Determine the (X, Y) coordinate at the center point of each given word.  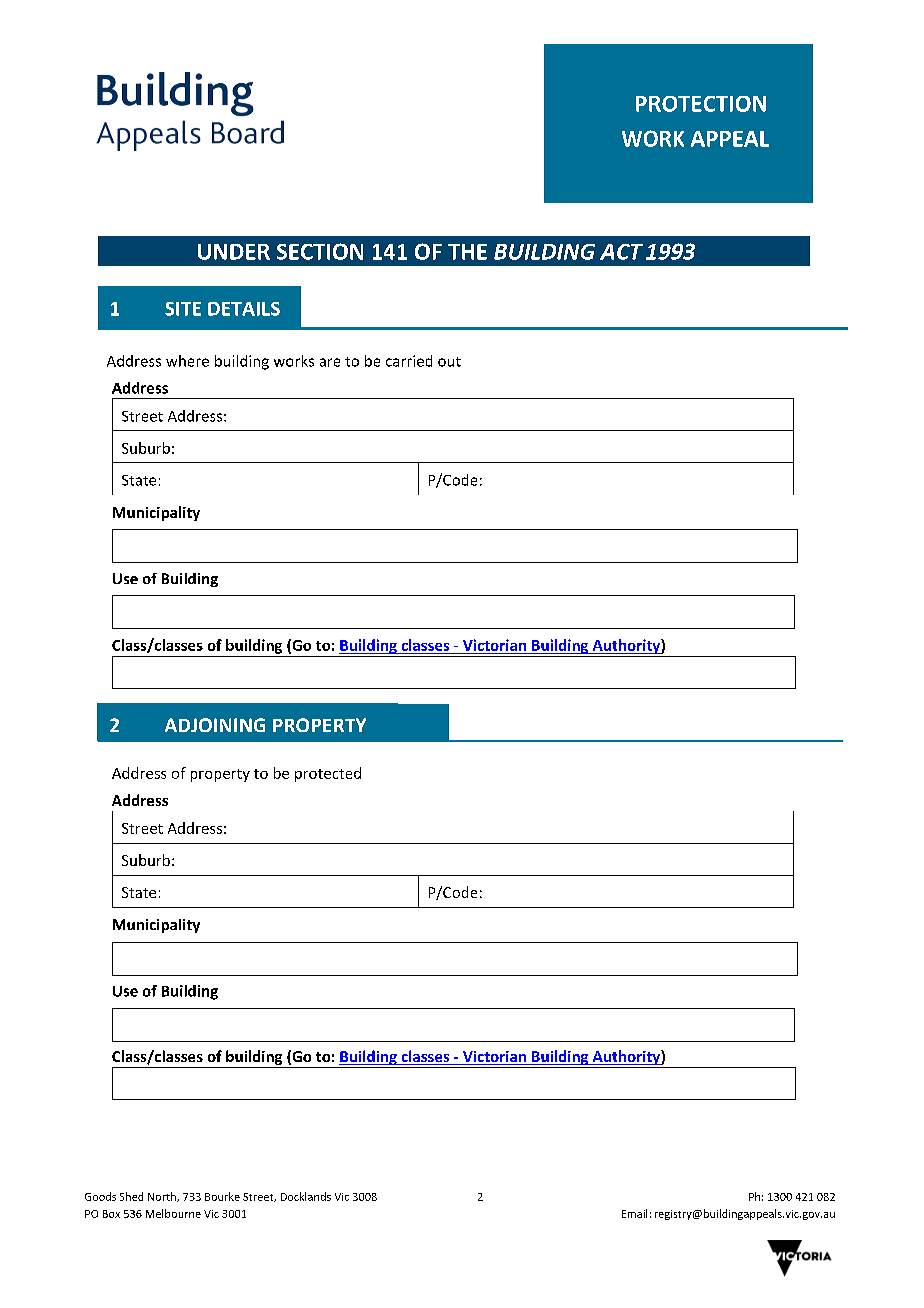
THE (467, 252)
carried (409, 361)
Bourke (222, 1196)
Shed (131, 1196)
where (187, 361)
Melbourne (173, 1213)
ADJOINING (215, 725)
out (449, 362)
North (163, 1197)
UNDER (234, 252)
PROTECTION (701, 104)
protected (328, 774)
